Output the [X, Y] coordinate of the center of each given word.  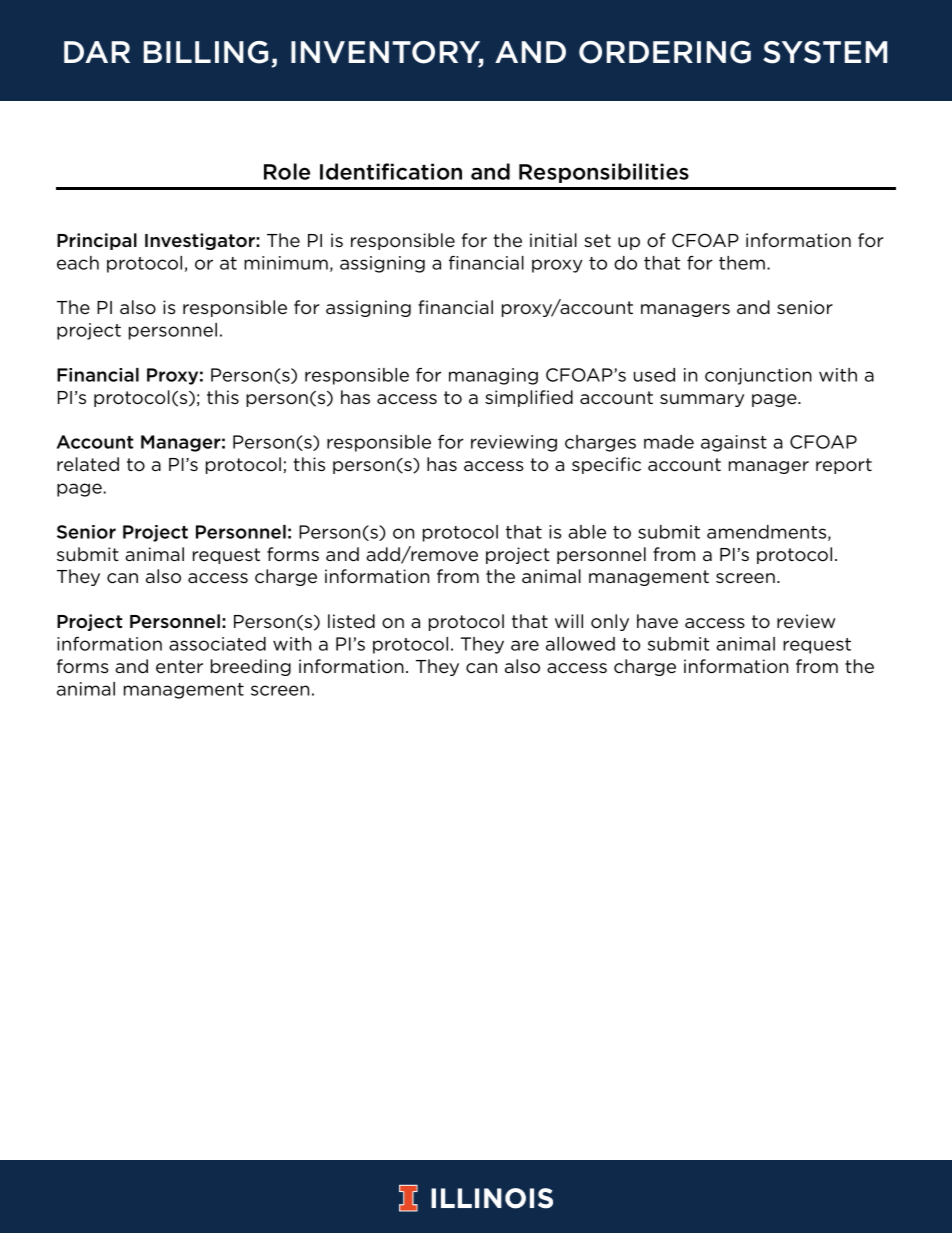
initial [553, 240]
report [844, 466]
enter [179, 666]
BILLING [206, 52]
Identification [391, 171]
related [88, 464]
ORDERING [665, 52]
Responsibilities [604, 173]
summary [702, 400]
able [587, 532]
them [742, 263]
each [78, 263]
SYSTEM [825, 52]
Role [287, 171]
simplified [529, 398]
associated [217, 644]
